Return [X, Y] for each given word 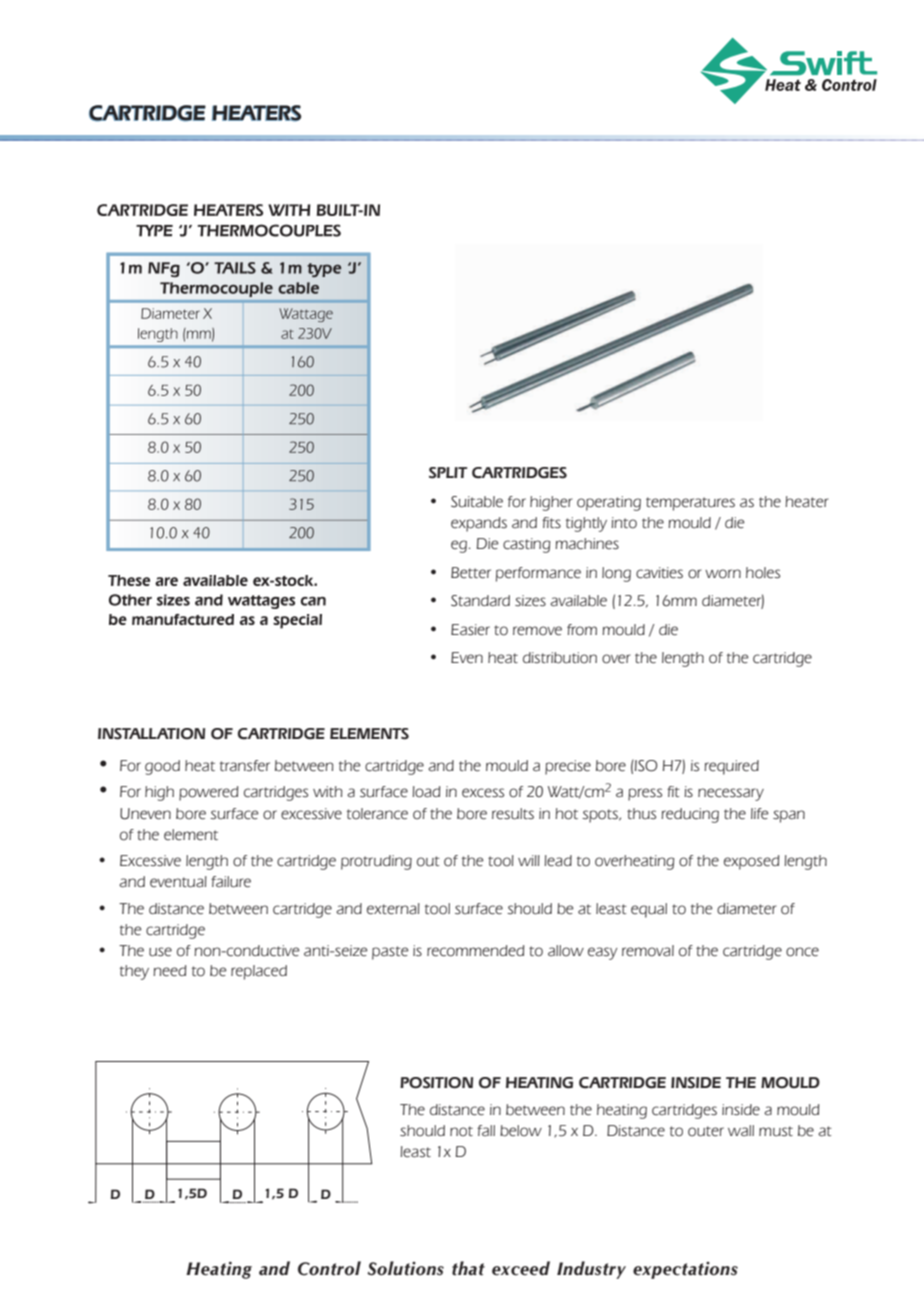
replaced [259, 972]
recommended [475, 951]
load [426, 792]
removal [648, 951]
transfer [245, 766]
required [731, 767]
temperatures [690, 504]
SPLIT [448, 473]
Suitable [477, 502]
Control [329, 1268]
